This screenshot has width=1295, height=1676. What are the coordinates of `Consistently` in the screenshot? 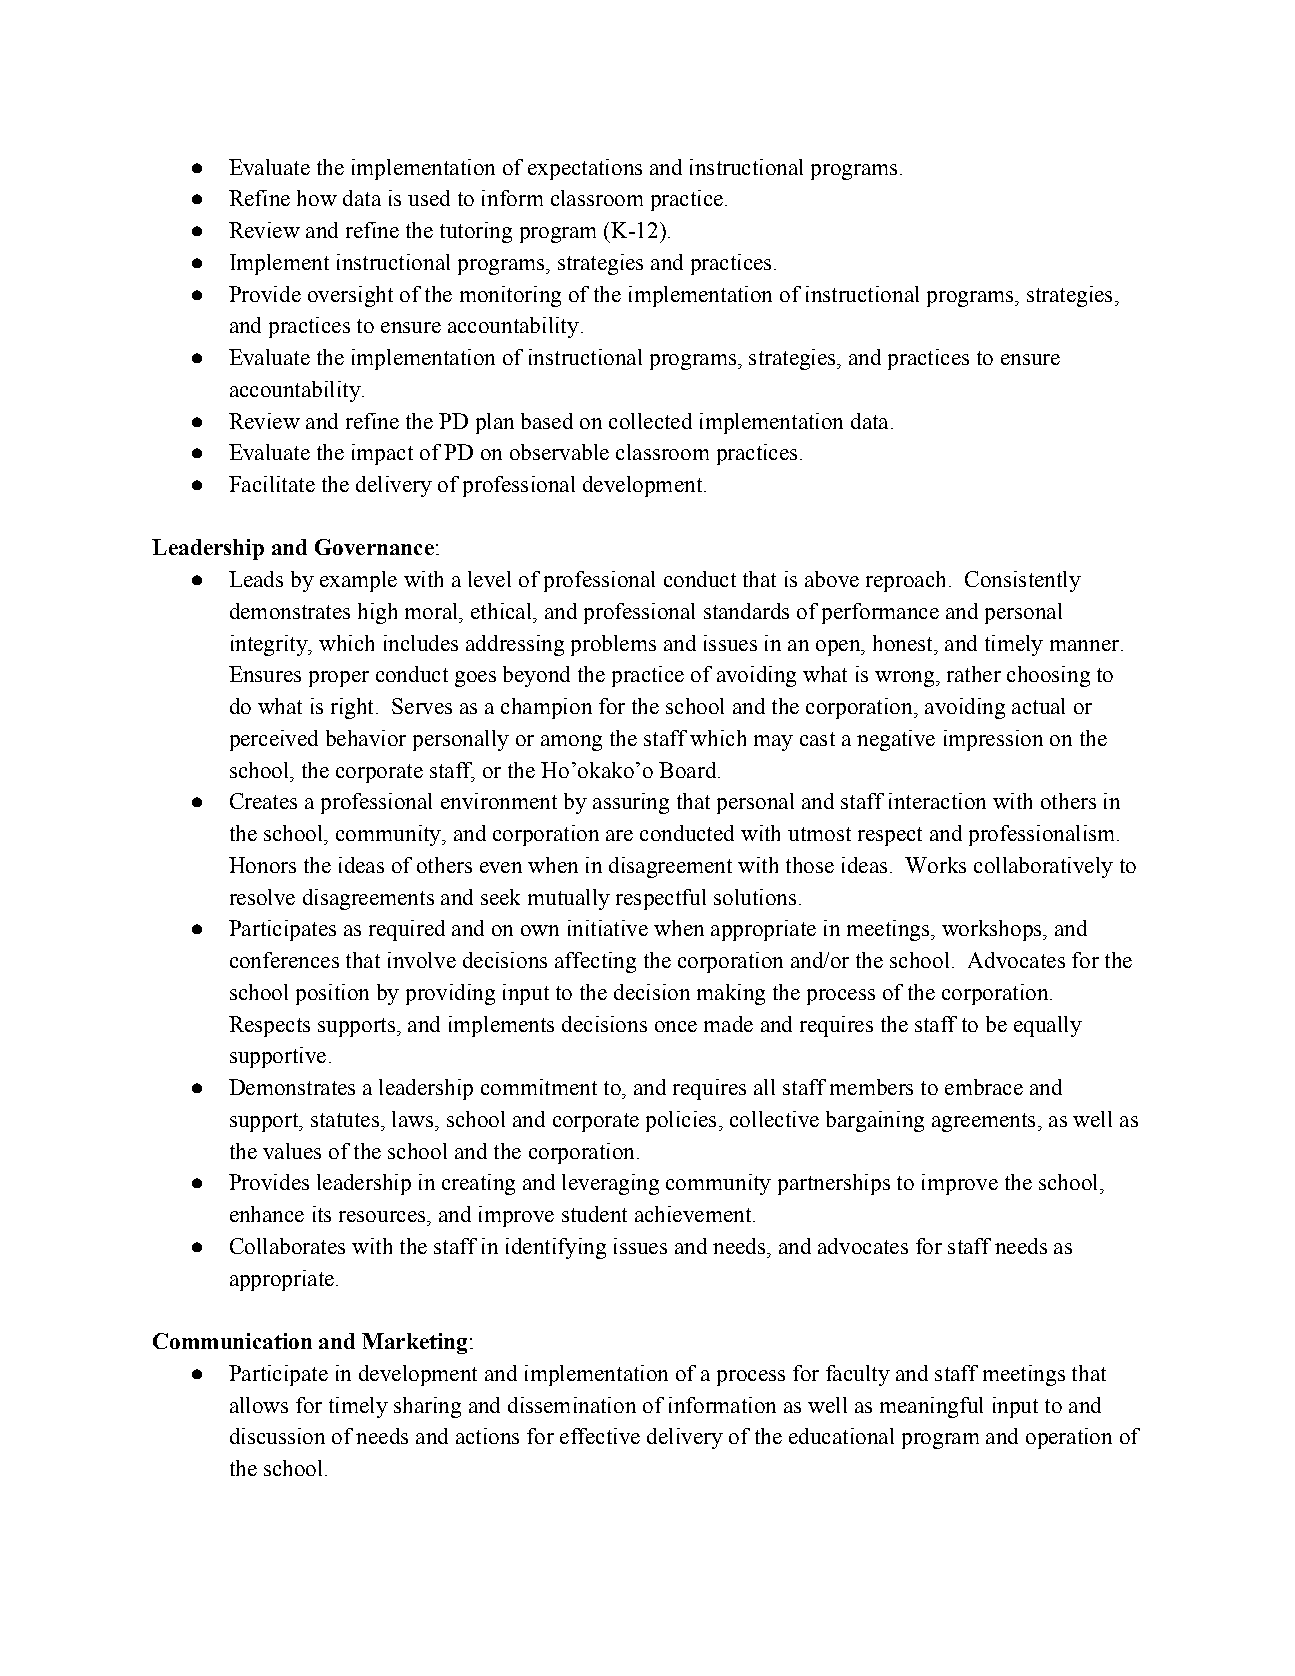 It's located at (1023, 581).
